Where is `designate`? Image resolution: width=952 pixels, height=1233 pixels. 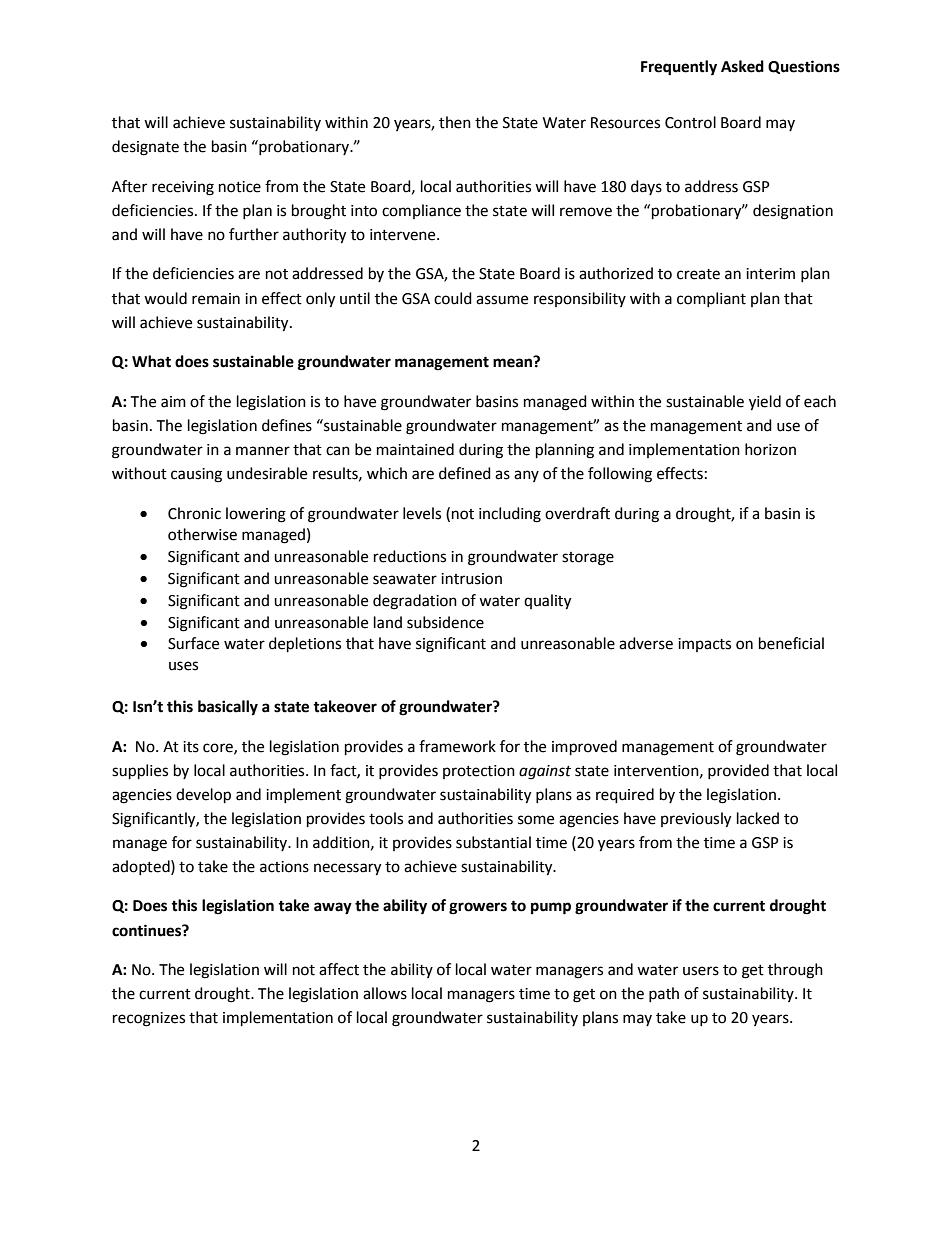 designate is located at coordinates (145, 148).
